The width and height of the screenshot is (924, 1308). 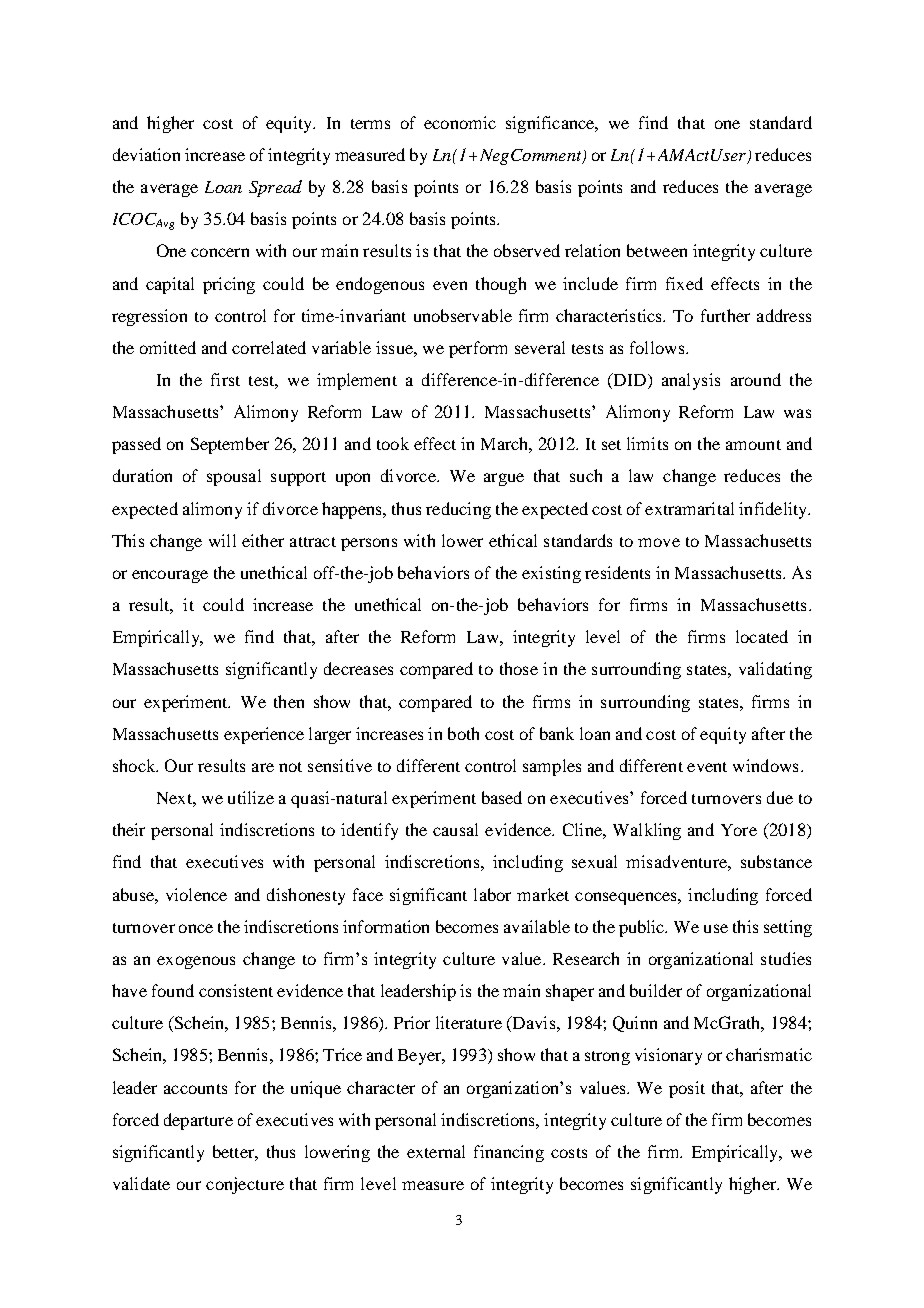 What do you see at coordinates (251, 797) in the screenshot?
I see `utilize` at bounding box center [251, 797].
